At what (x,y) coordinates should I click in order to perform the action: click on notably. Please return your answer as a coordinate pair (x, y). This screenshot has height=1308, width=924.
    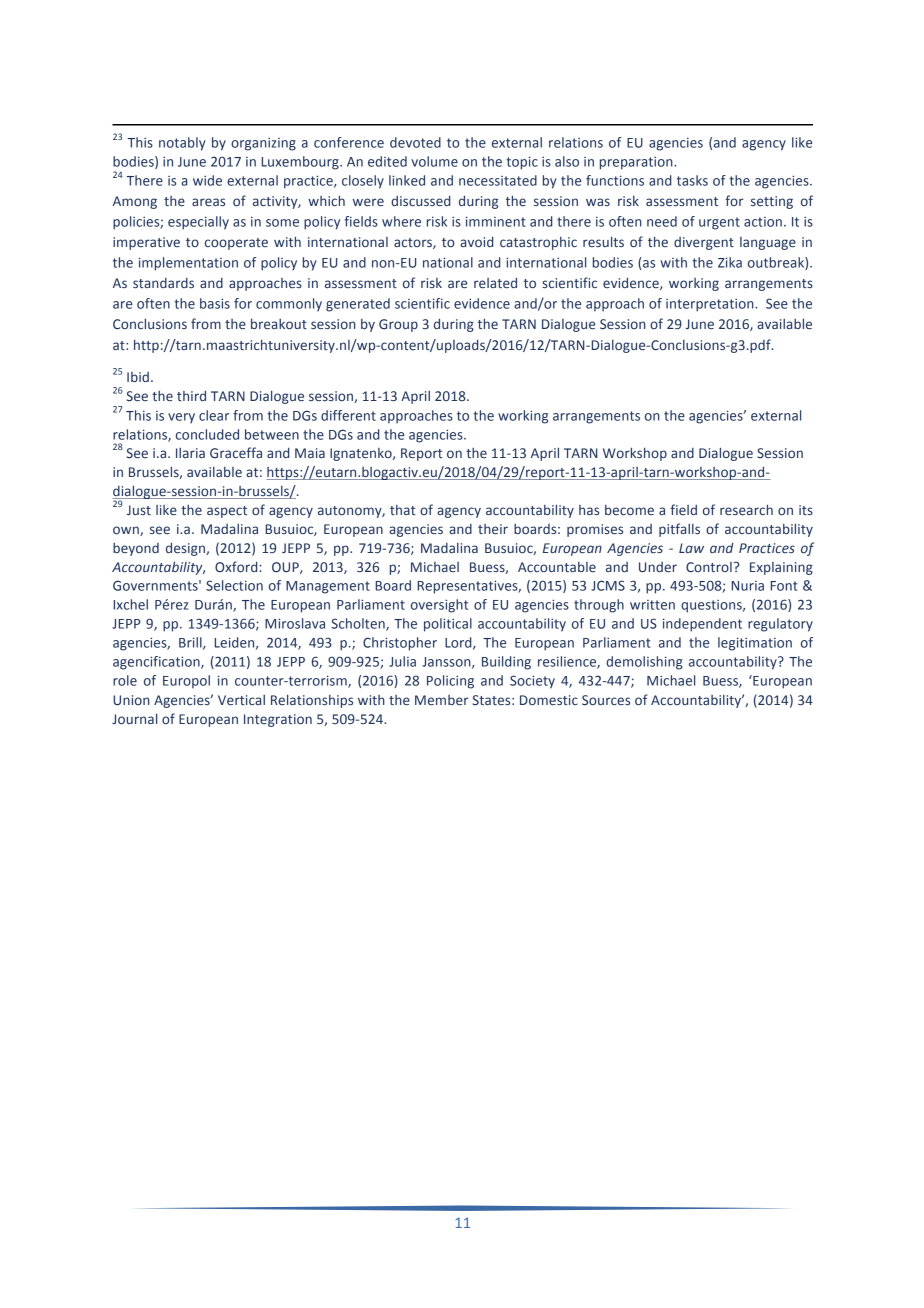
    Looking at the image, I should click on (182, 144).
